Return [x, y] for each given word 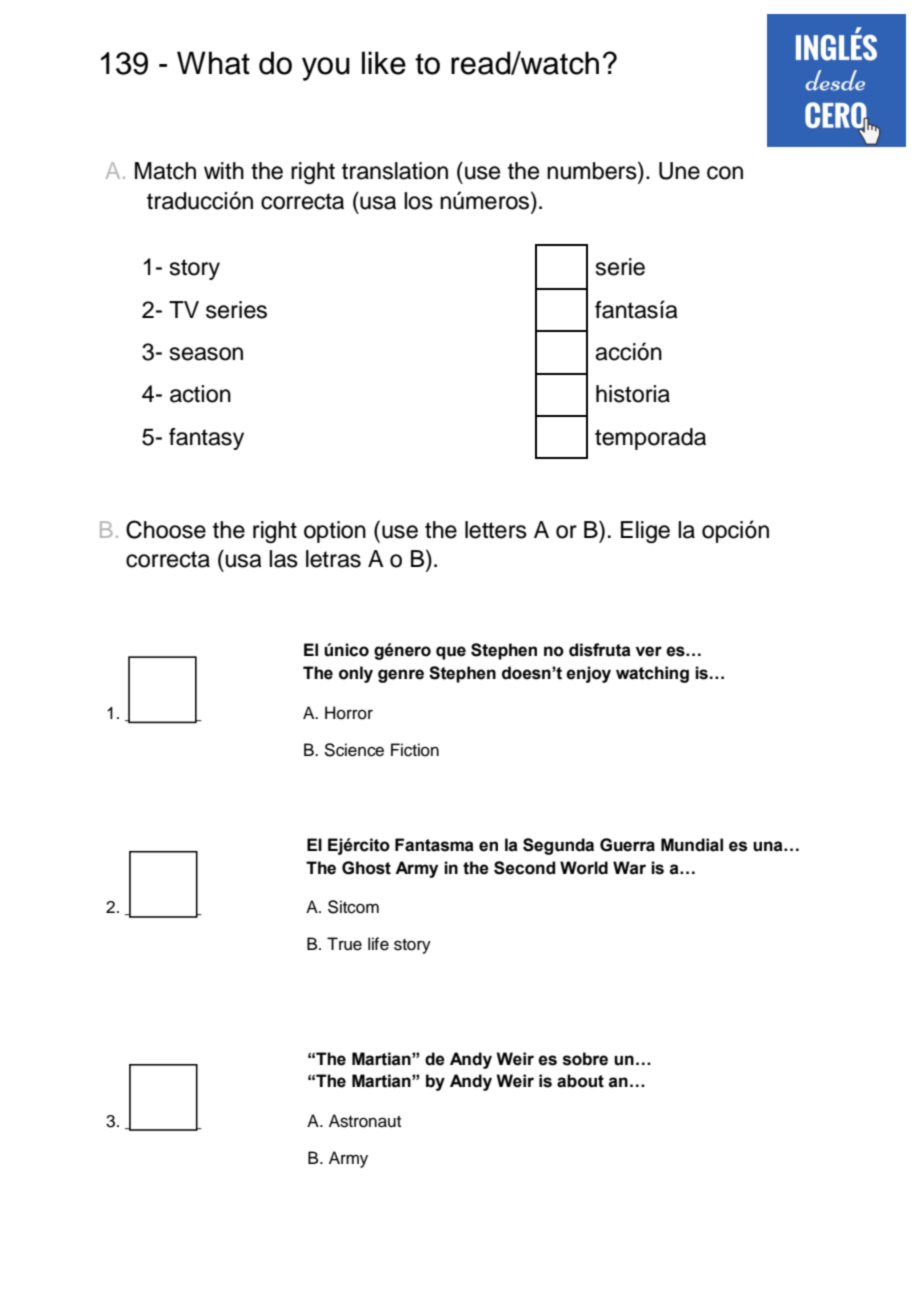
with [224, 170]
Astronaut [365, 1121]
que [451, 653]
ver [649, 651]
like [384, 63]
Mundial [692, 845]
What [213, 63]
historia [633, 394]
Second [524, 868]
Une [679, 171]
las [283, 559]
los [418, 201]
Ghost [366, 868]
